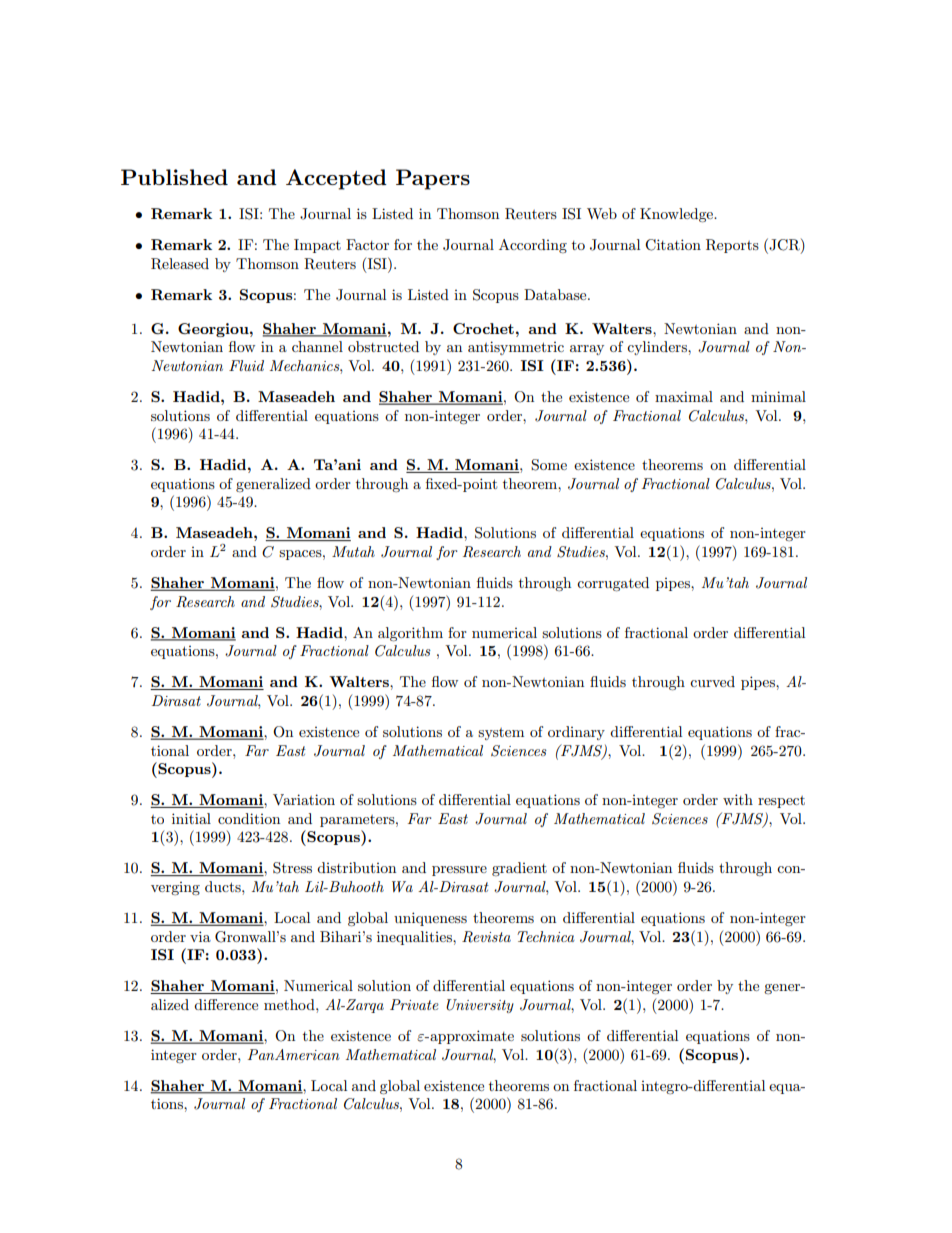 The image size is (952, 1233). I want to click on Published, so click(174, 177).
